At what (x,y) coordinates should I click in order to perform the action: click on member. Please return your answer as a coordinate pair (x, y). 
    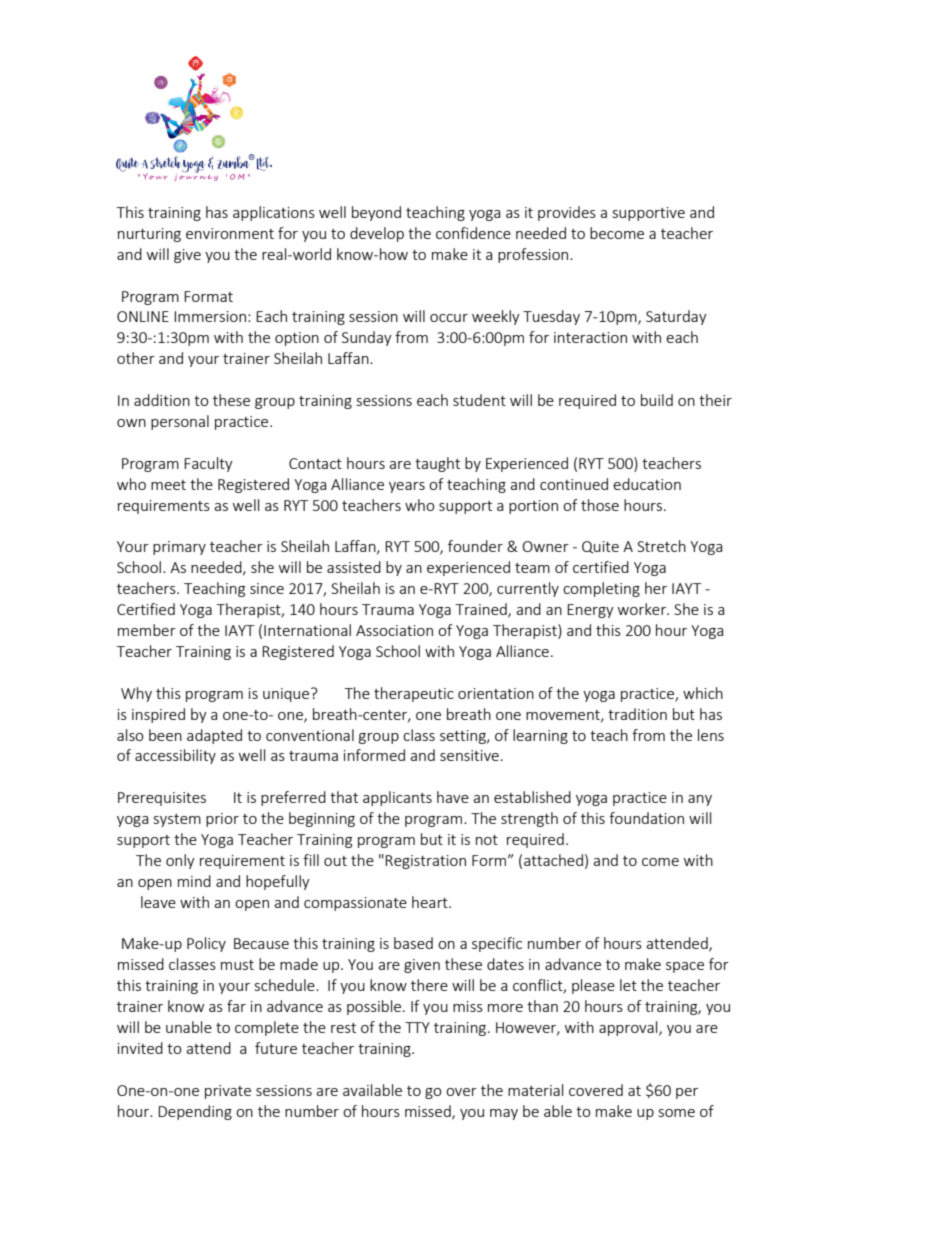
    Looking at the image, I should click on (147, 630).
